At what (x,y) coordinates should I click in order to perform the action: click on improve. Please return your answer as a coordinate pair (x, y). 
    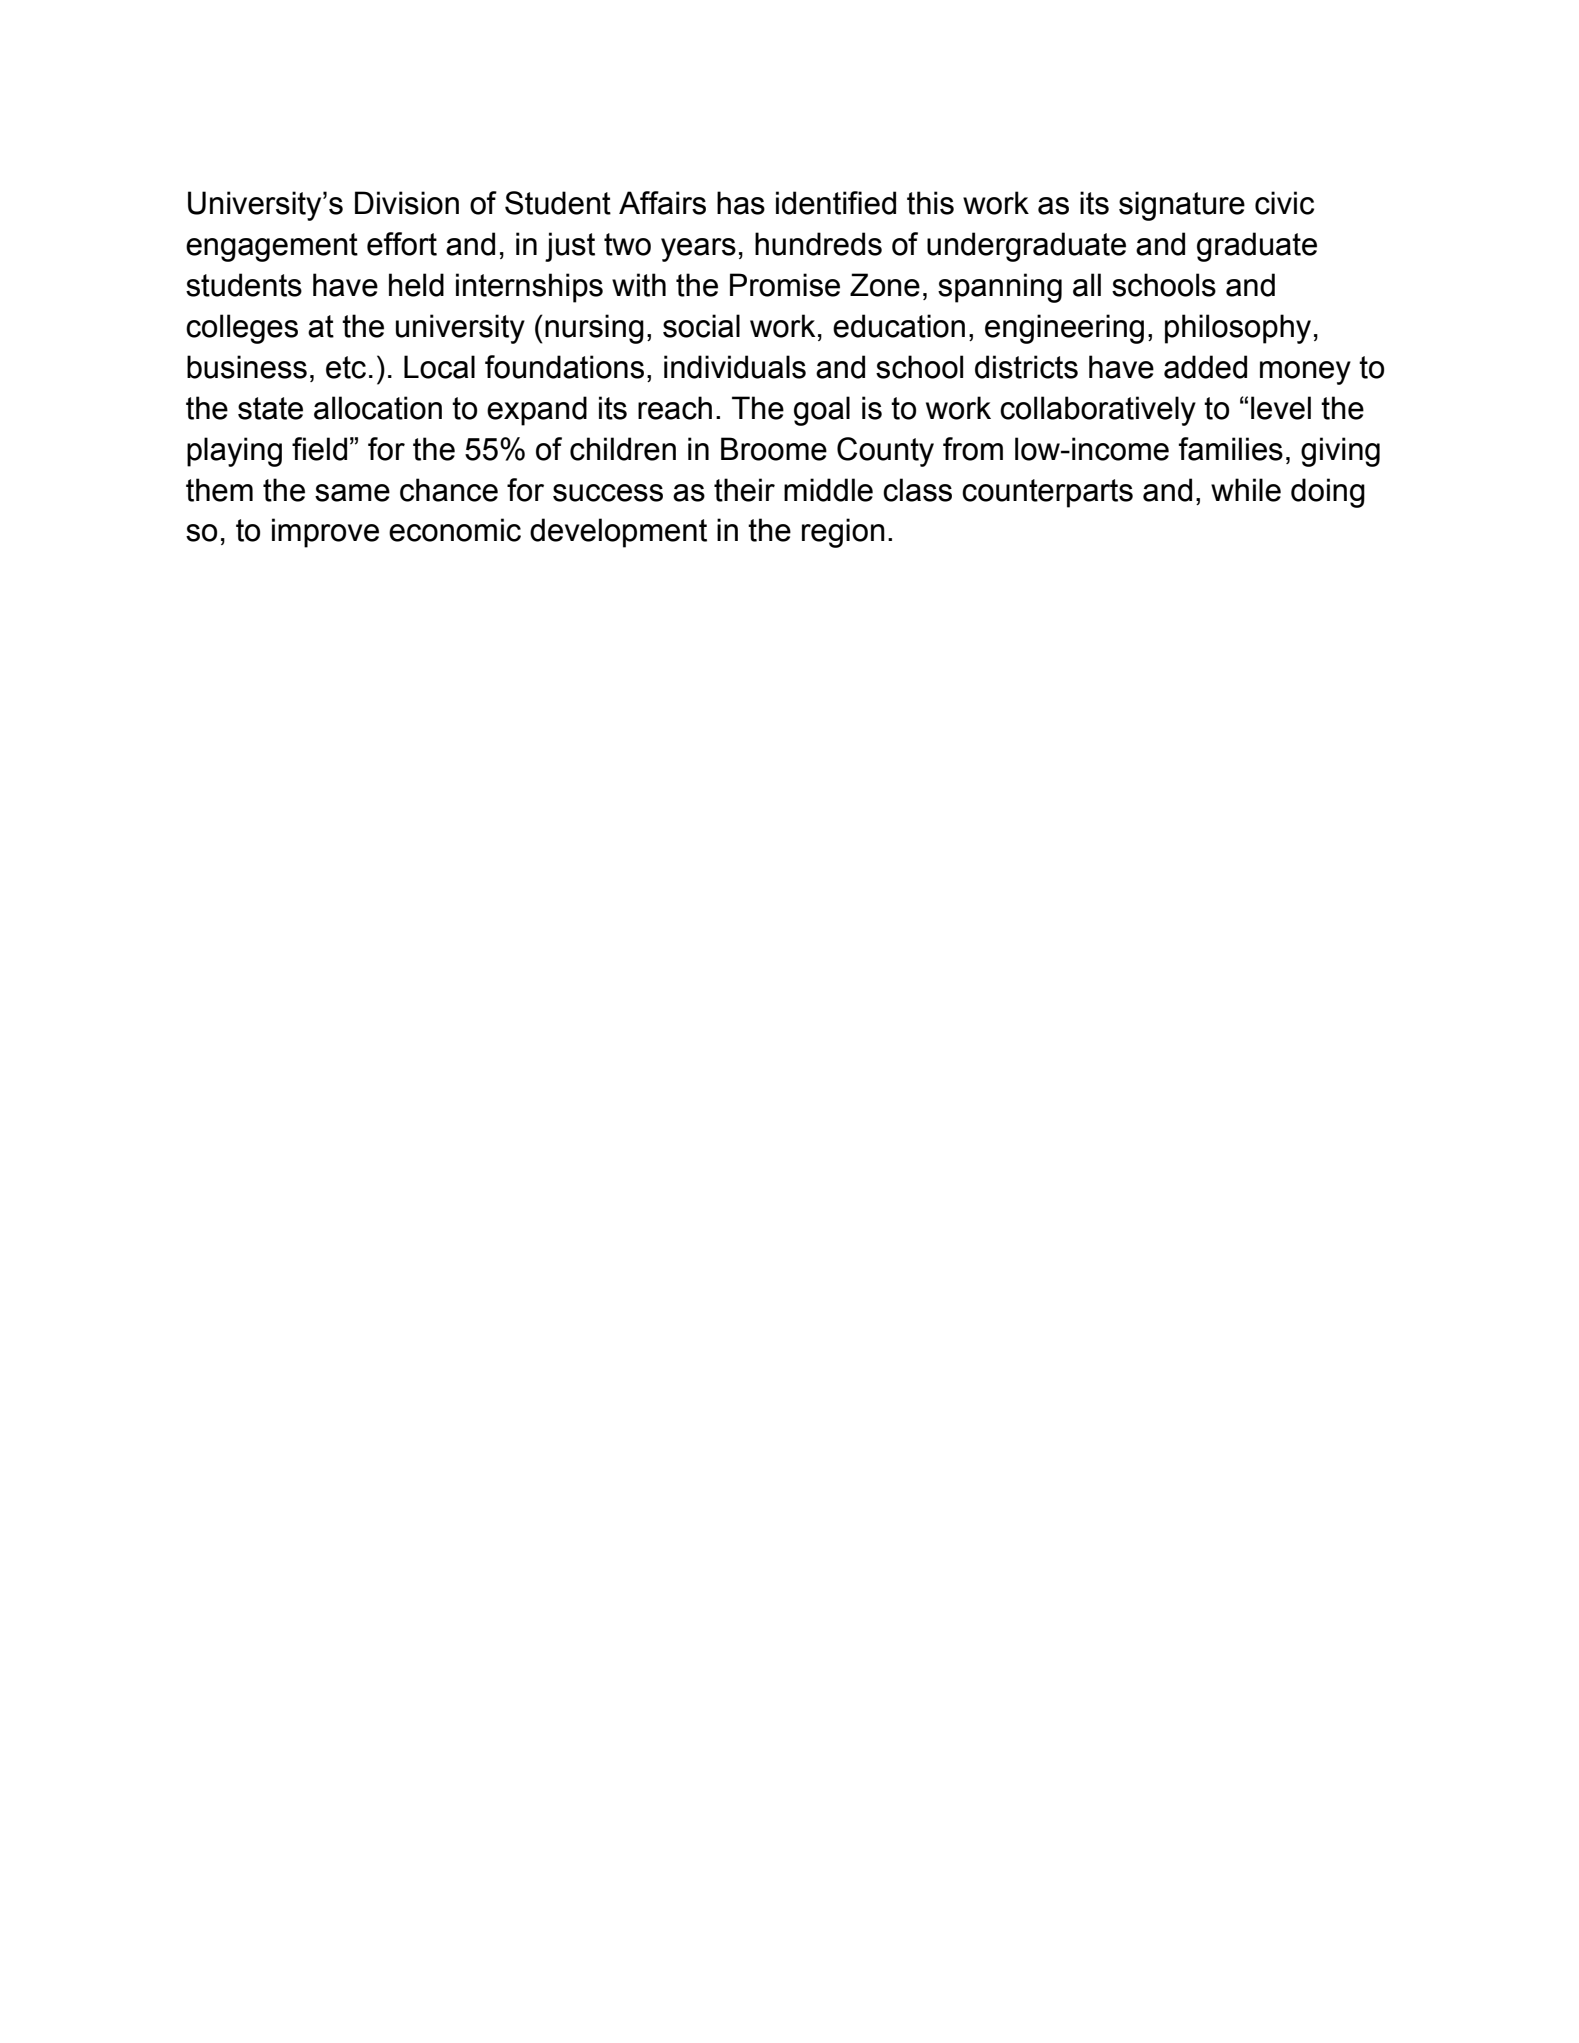
    Looking at the image, I should click on (325, 533).
